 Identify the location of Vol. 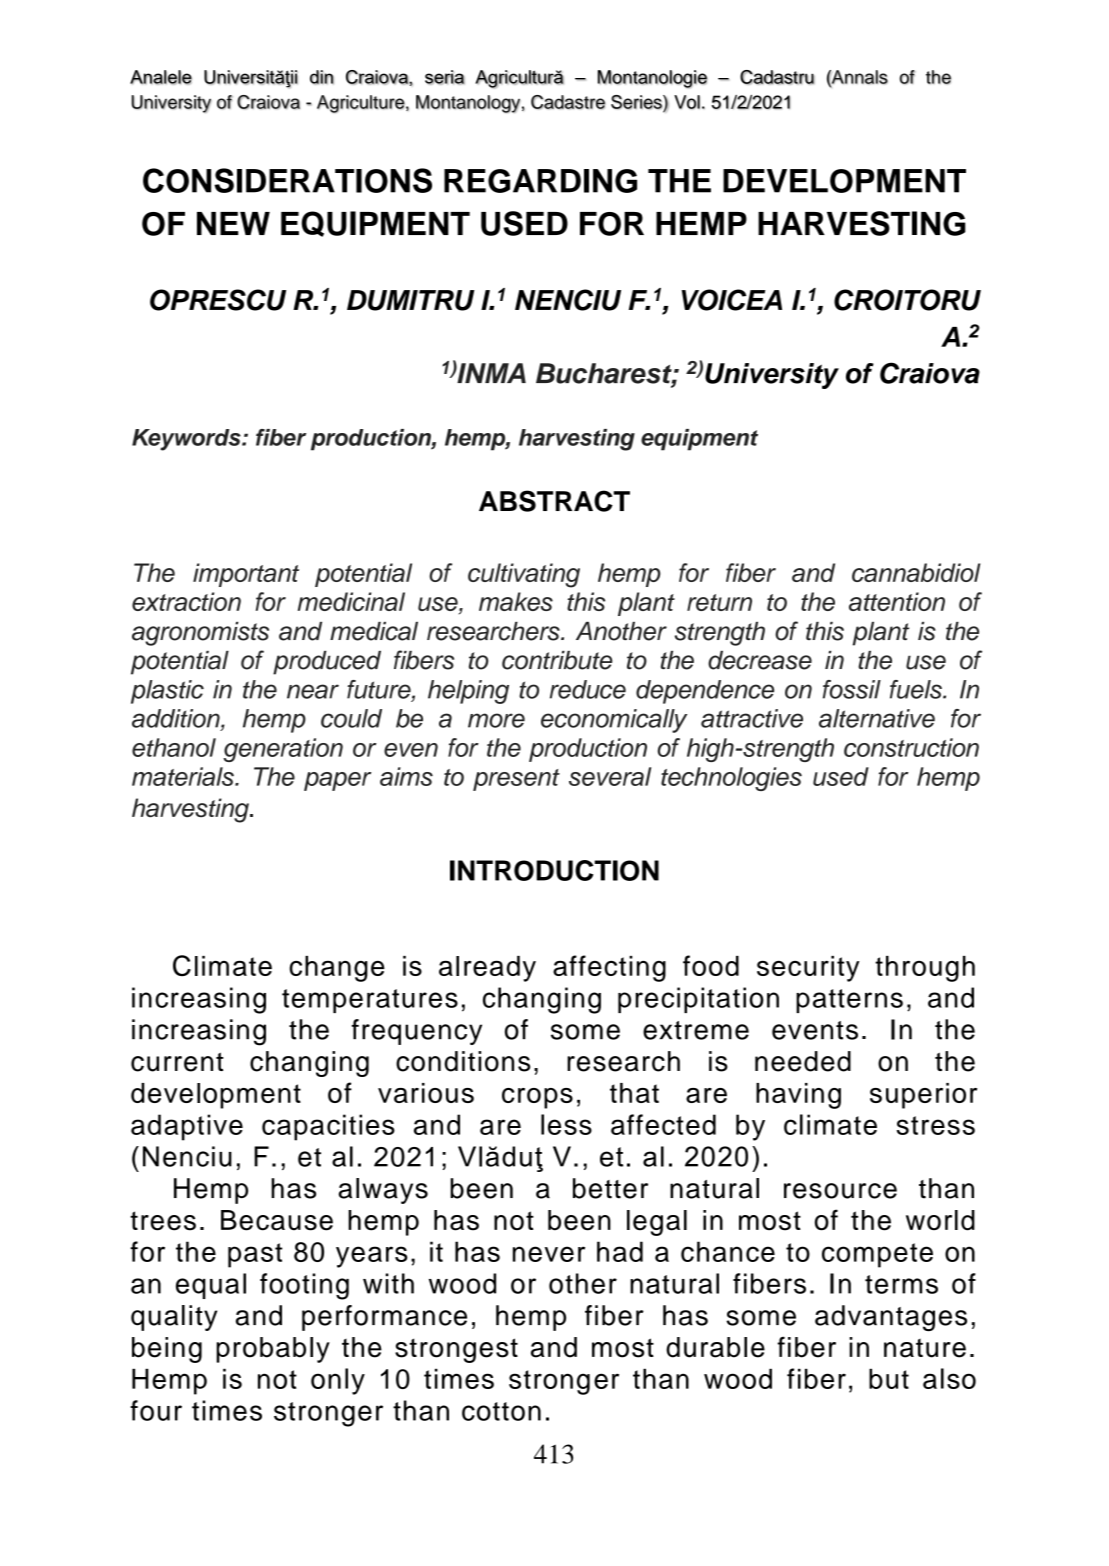
(687, 102).
